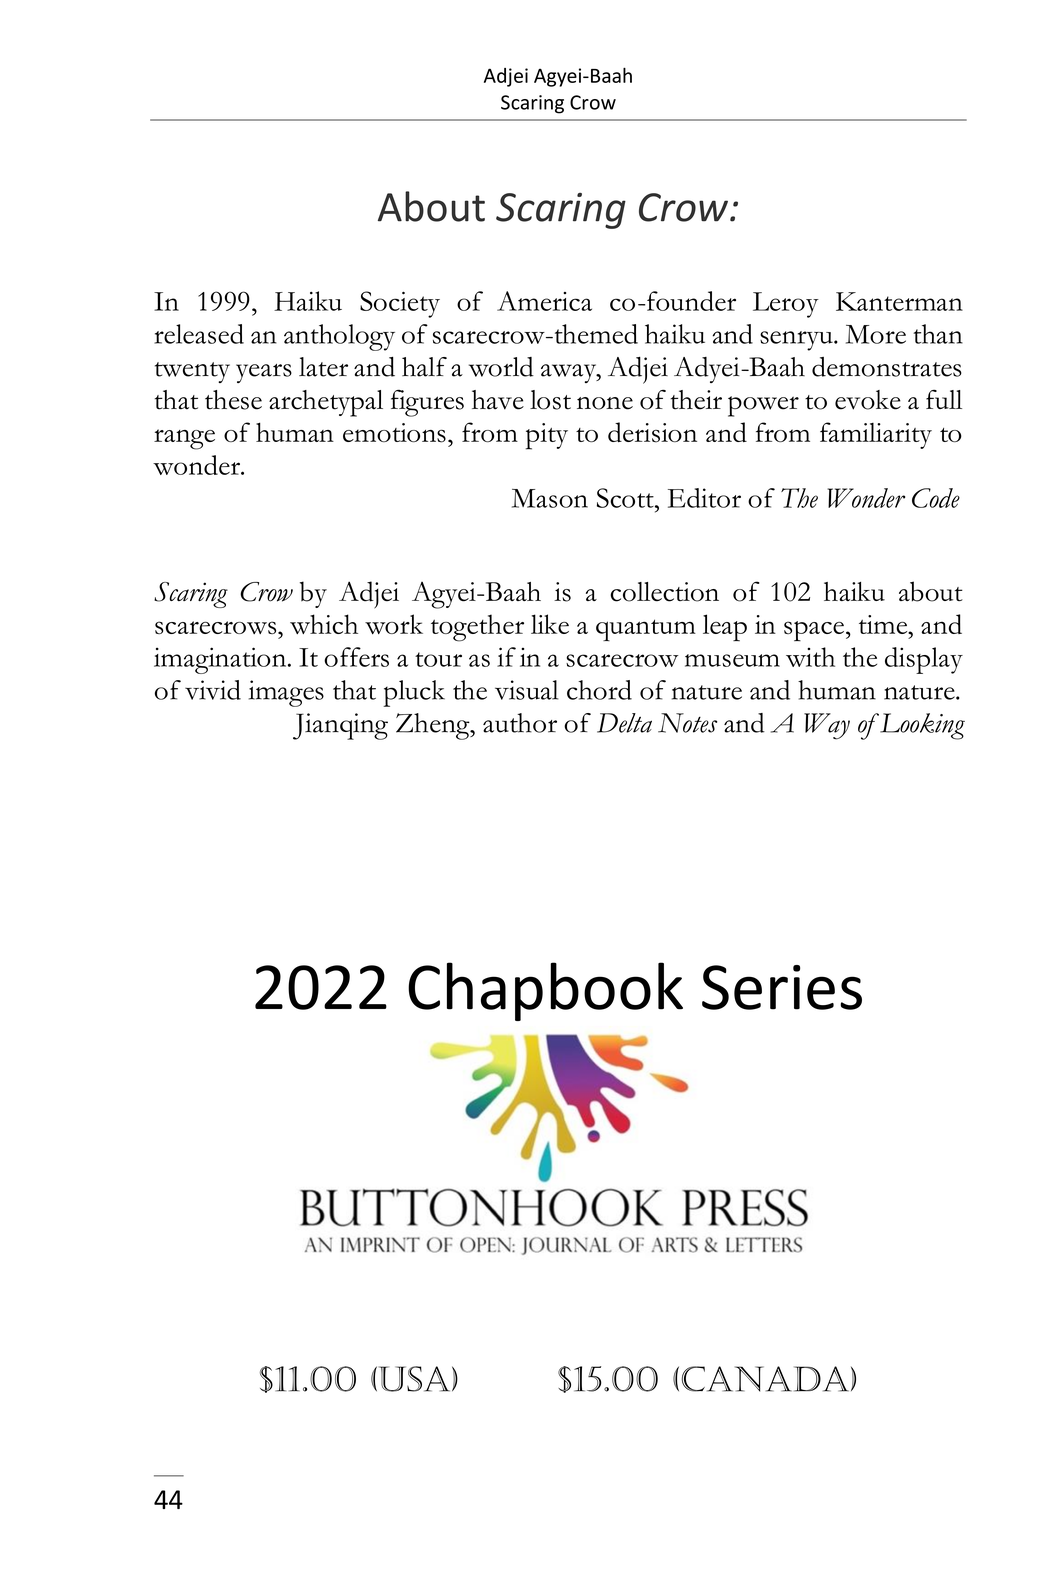  What do you see at coordinates (286, 693) in the page?
I see `images` at bounding box center [286, 693].
